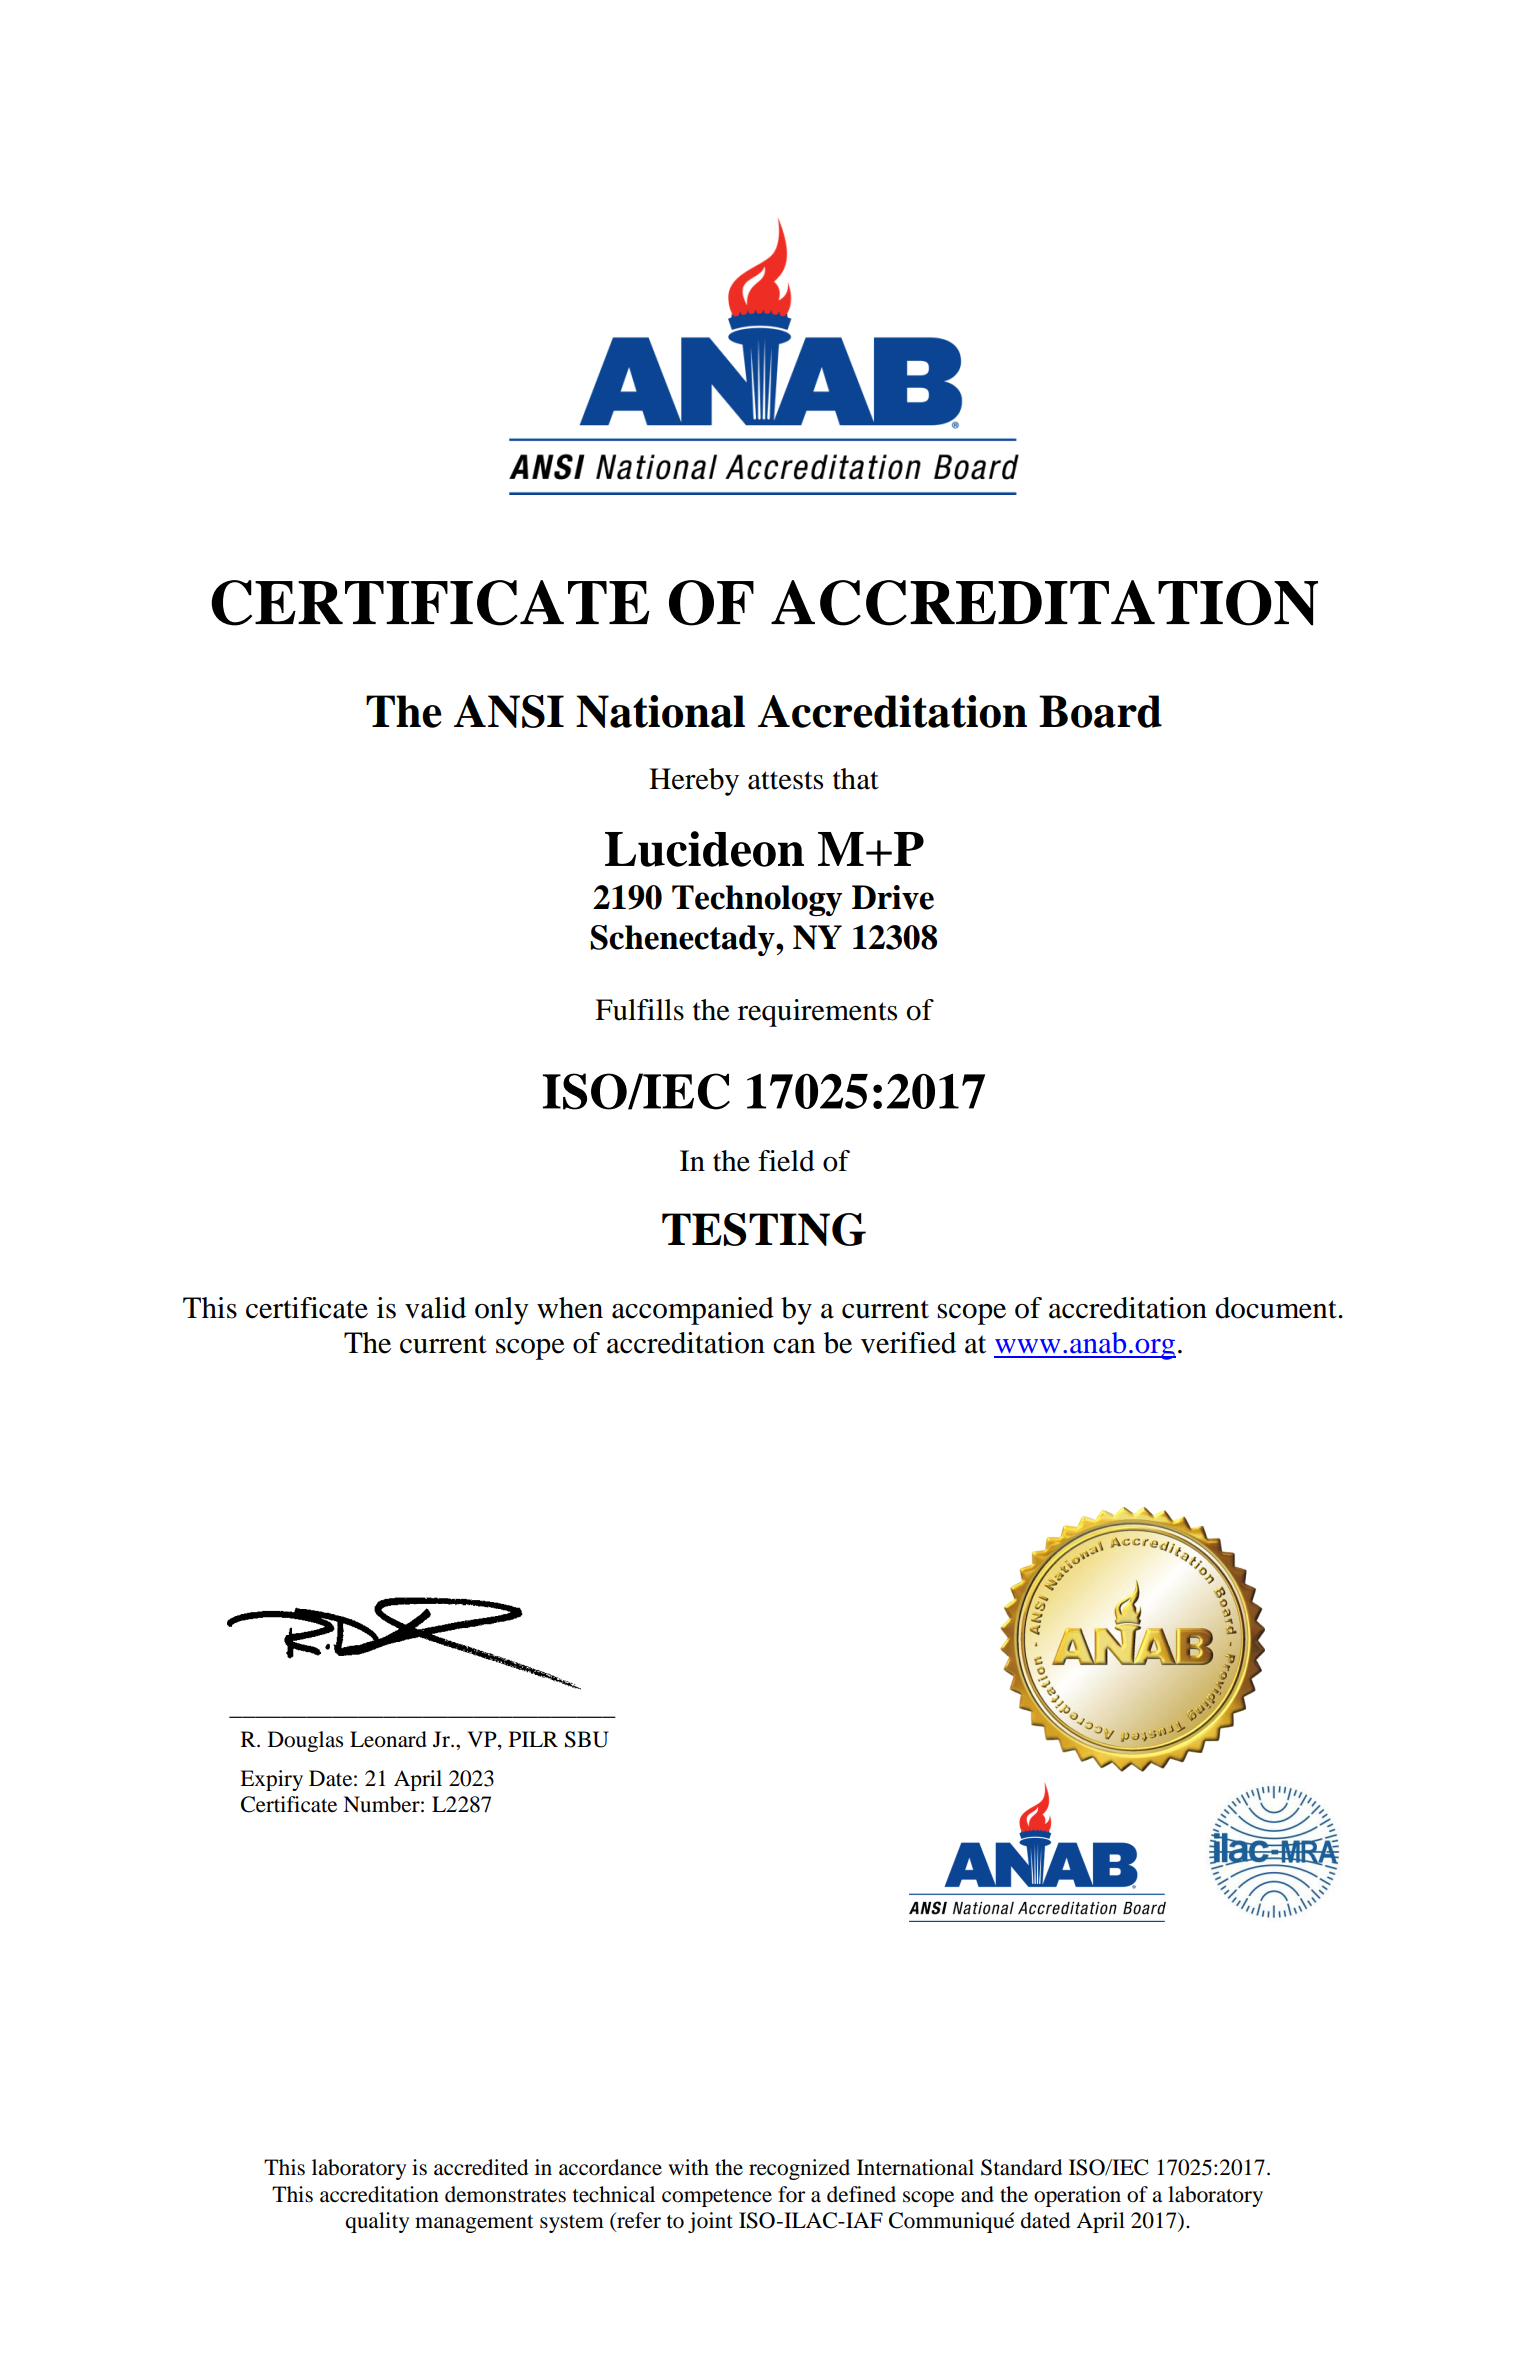  I want to click on recognized, so click(799, 2169).
